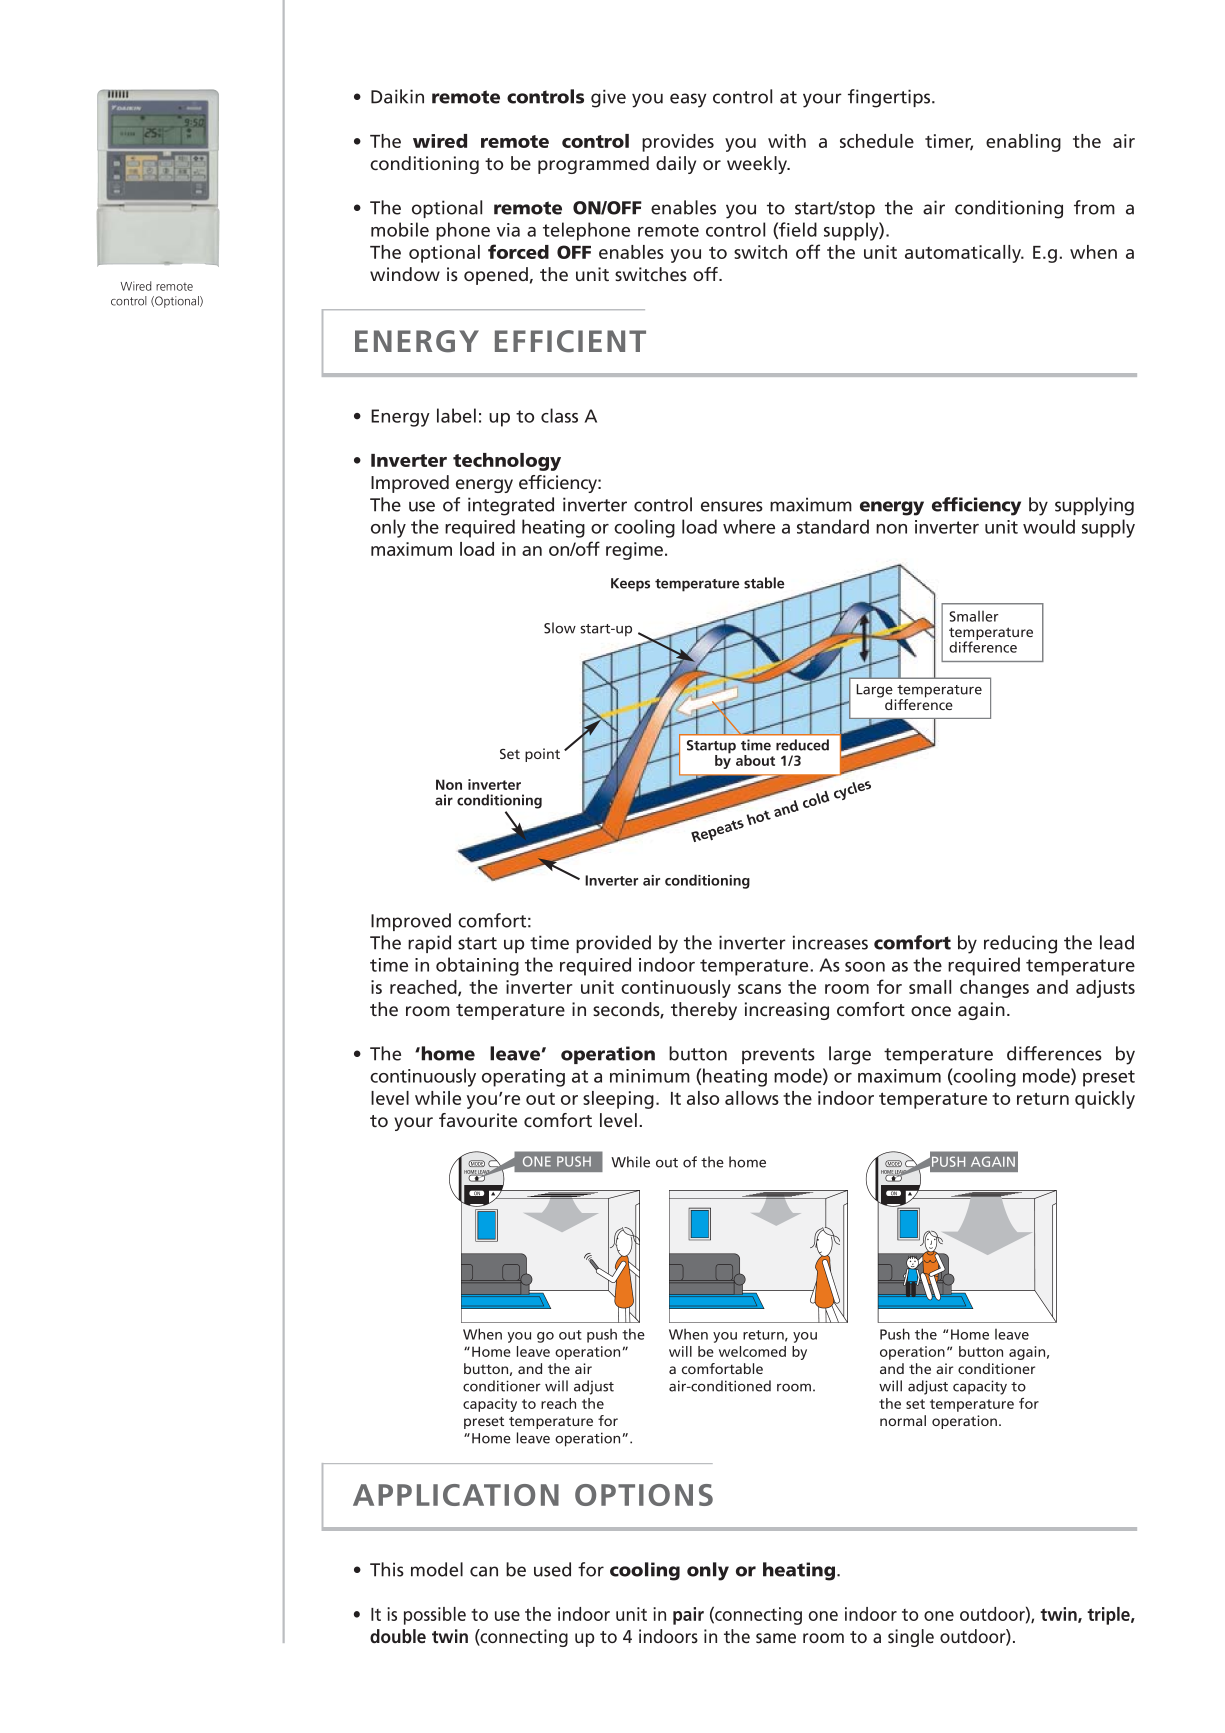  I want to click on about, so click(755, 760).
